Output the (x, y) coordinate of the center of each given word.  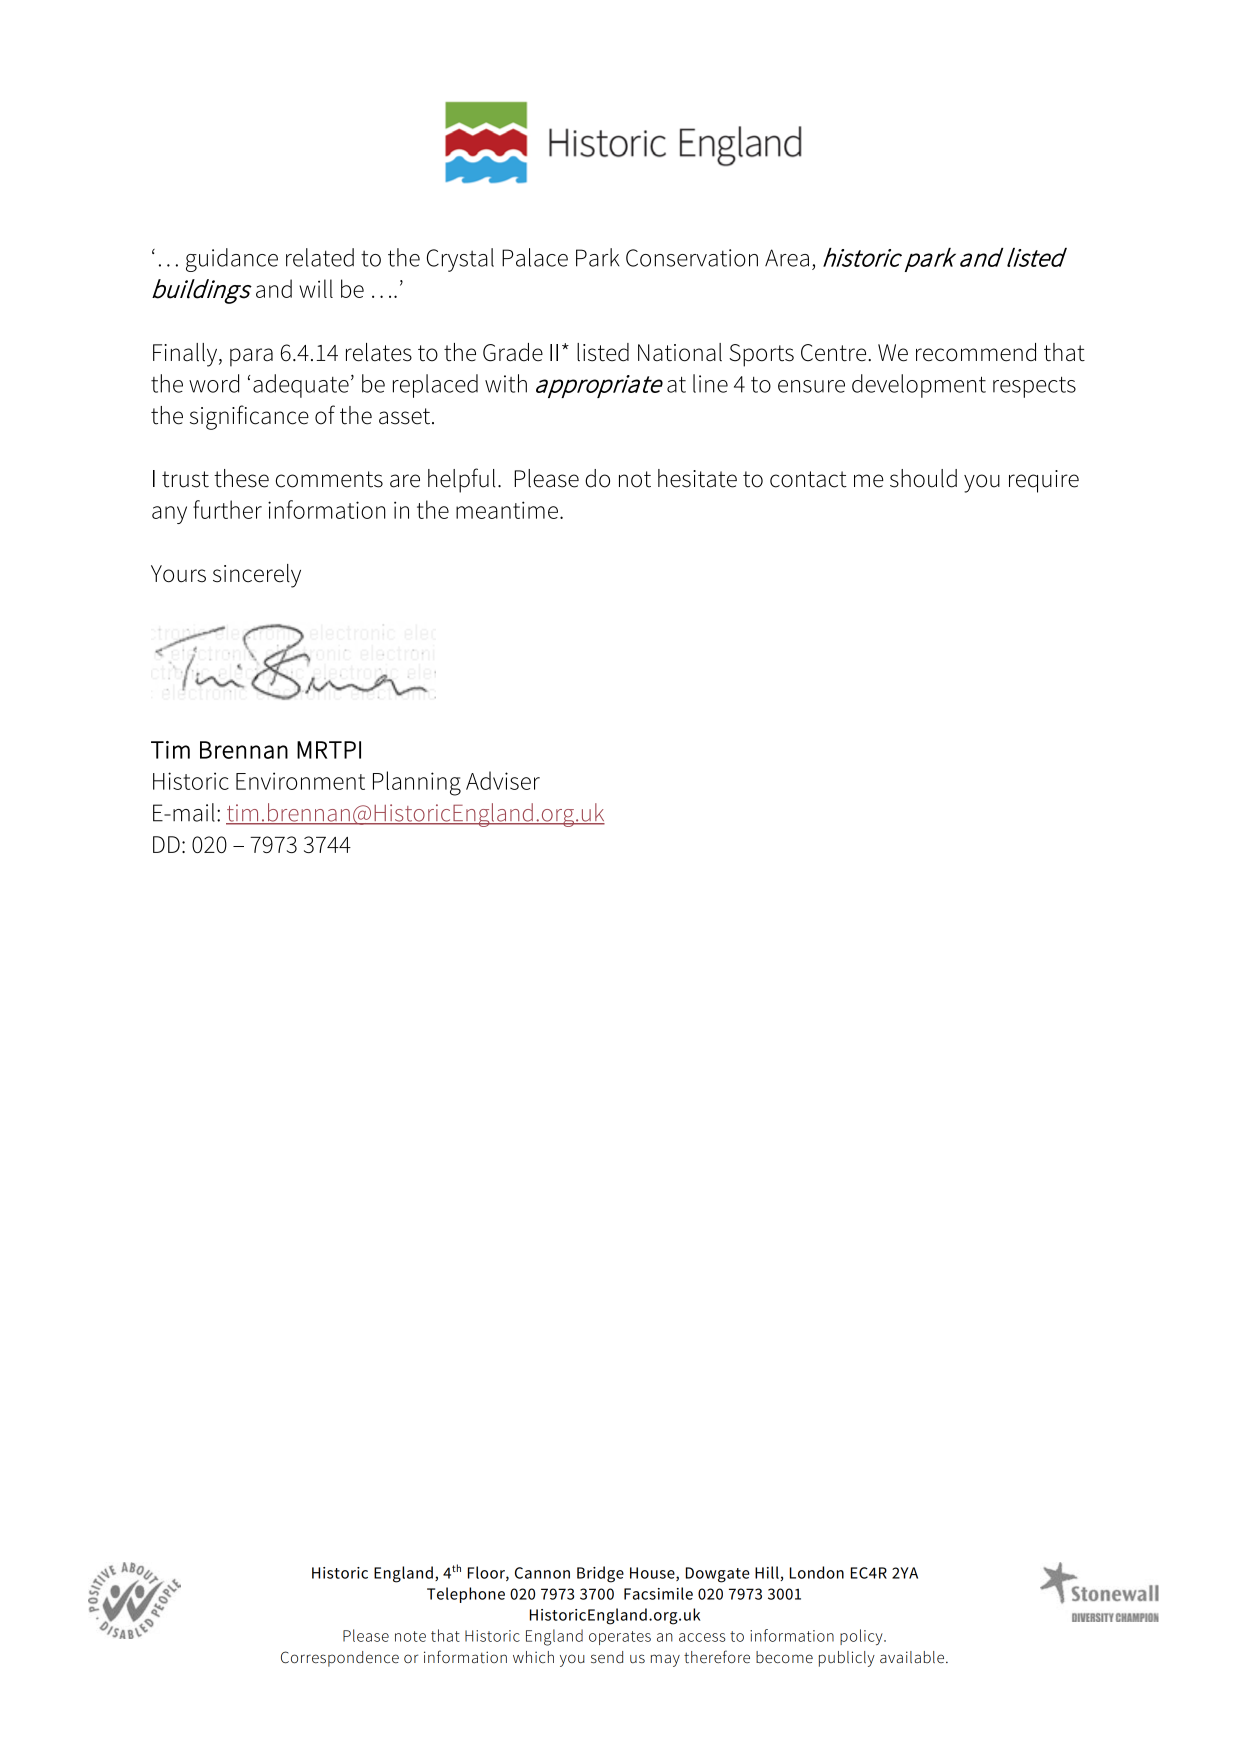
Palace (535, 257)
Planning (417, 783)
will (316, 288)
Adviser (503, 780)
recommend (976, 352)
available (912, 1657)
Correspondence (340, 1659)
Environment (300, 781)
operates (620, 1638)
